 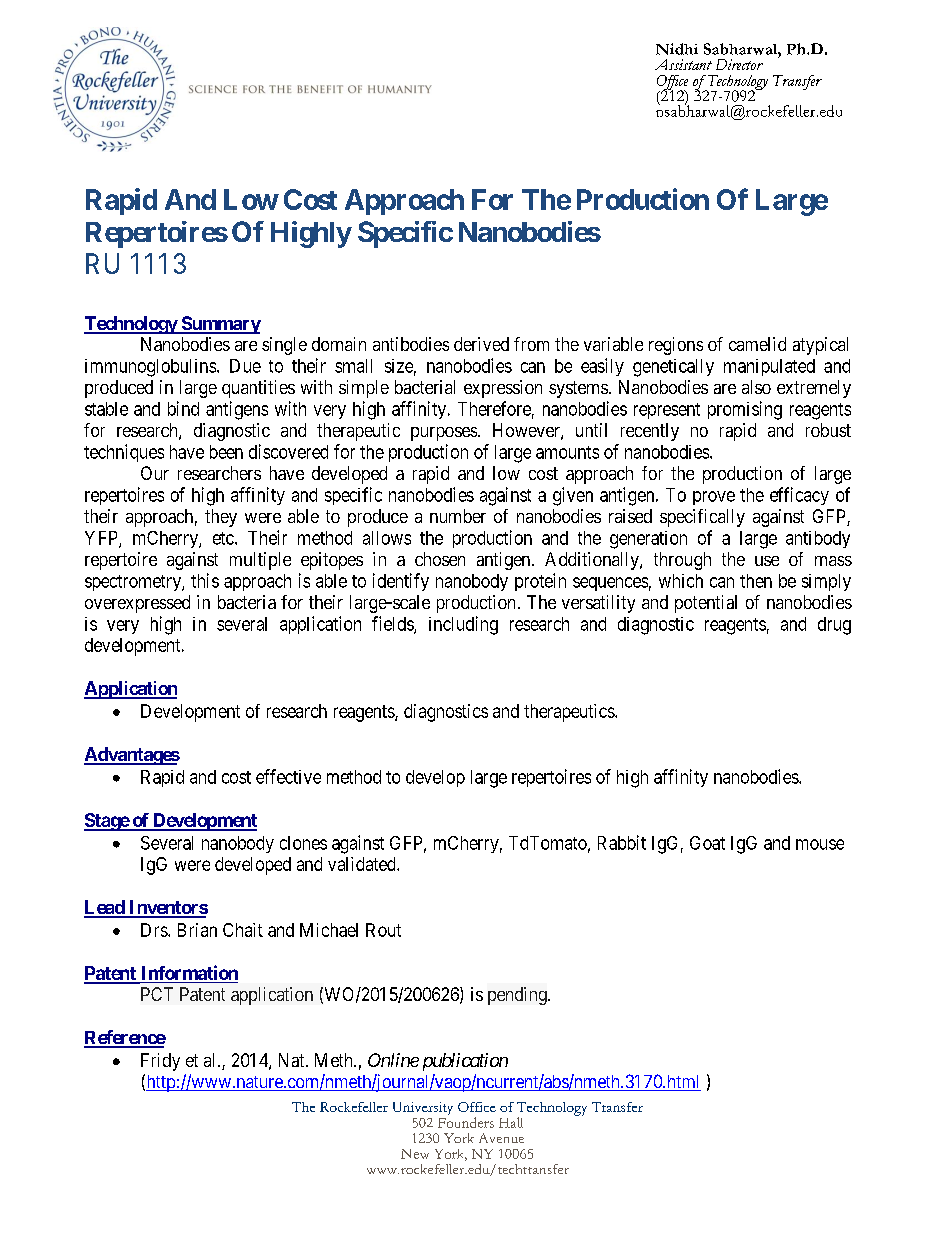 What do you see at coordinates (463, 625) in the document?
I see `including` at bounding box center [463, 625].
